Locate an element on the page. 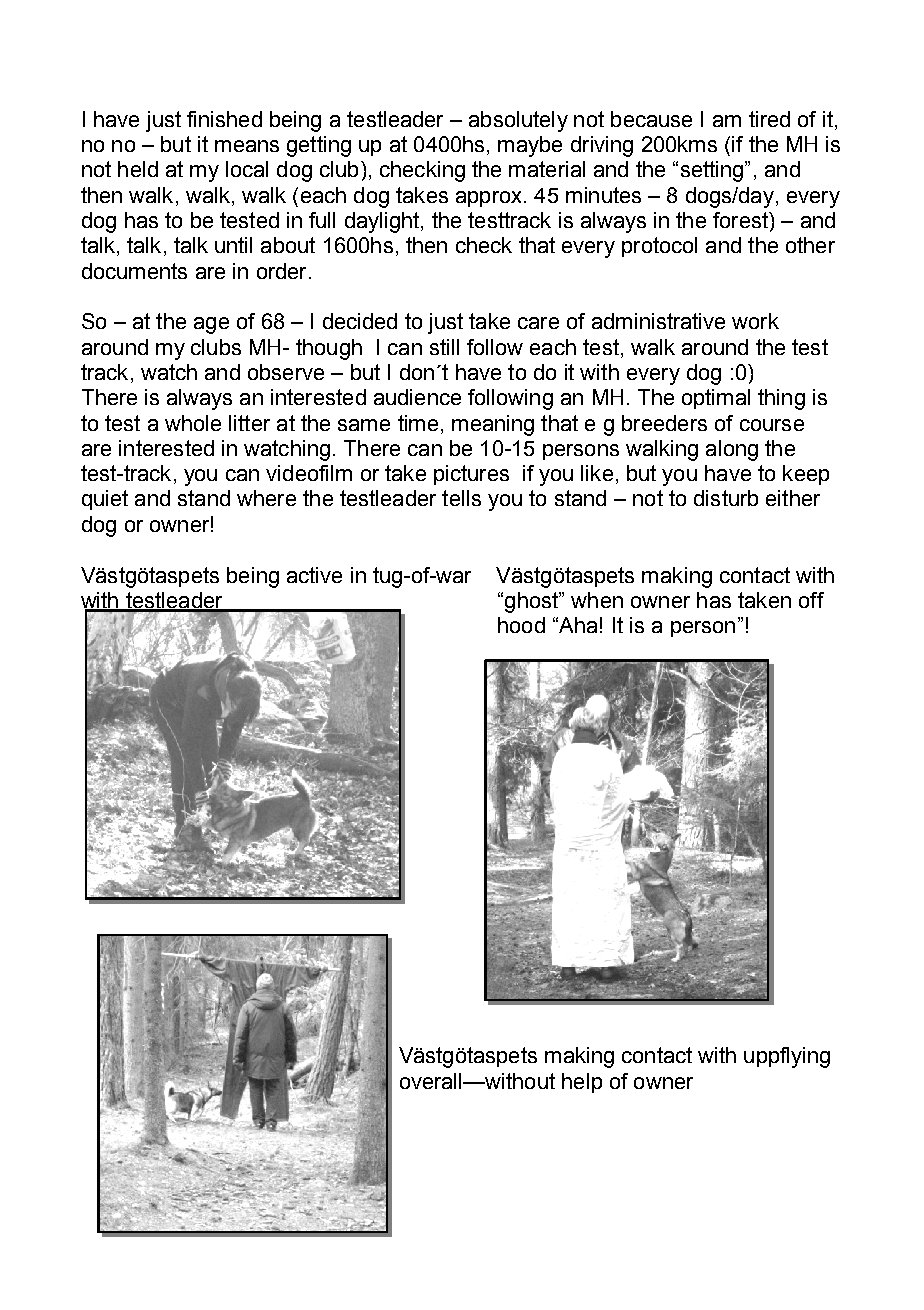  active is located at coordinates (314, 575).
